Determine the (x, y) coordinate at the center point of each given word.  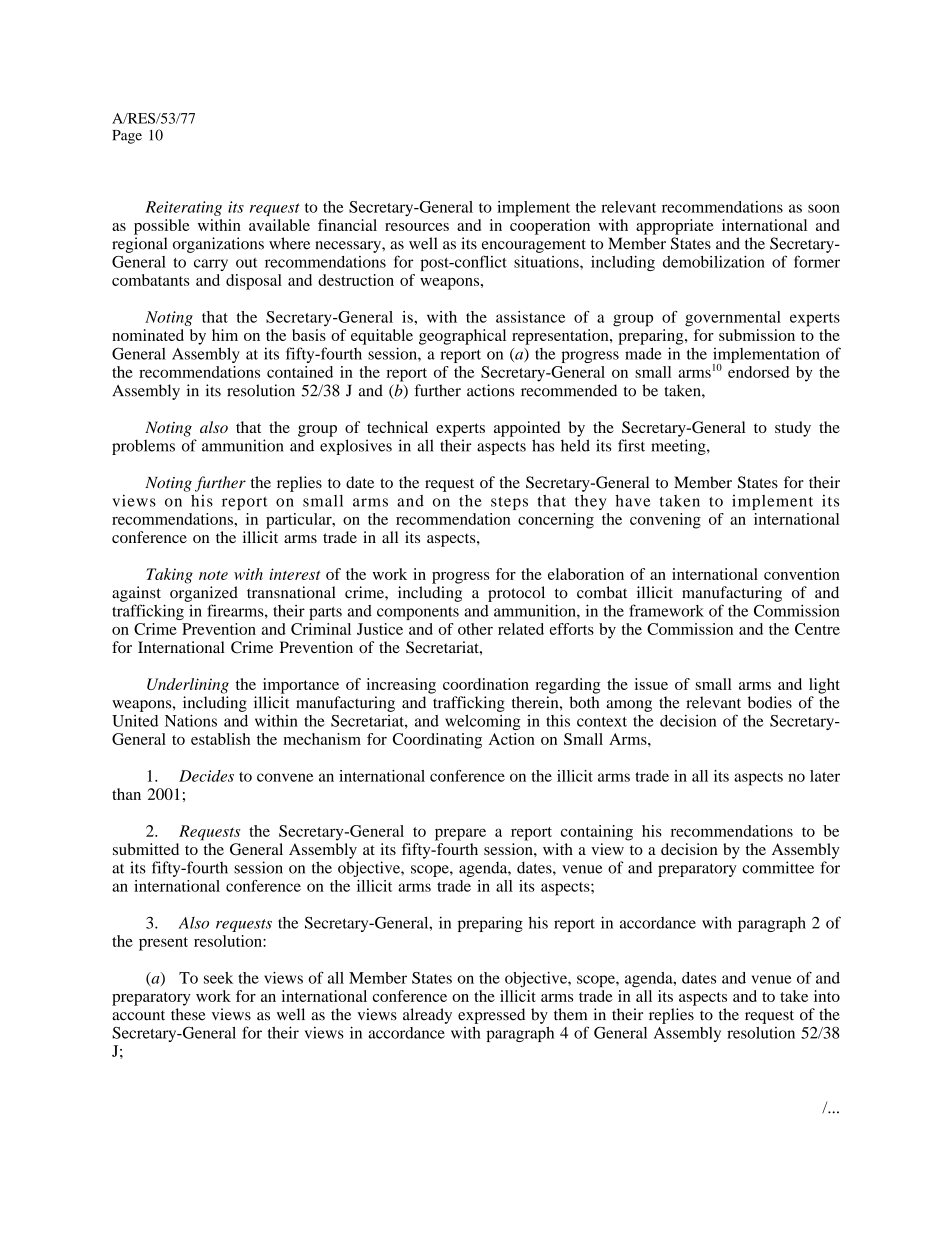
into (827, 996)
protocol (516, 594)
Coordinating (437, 741)
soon (824, 208)
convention (802, 574)
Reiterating (183, 208)
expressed (491, 1016)
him (225, 335)
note (213, 575)
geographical (462, 337)
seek (218, 978)
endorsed (758, 372)
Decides (206, 776)
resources (417, 227)
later (825, 776)
